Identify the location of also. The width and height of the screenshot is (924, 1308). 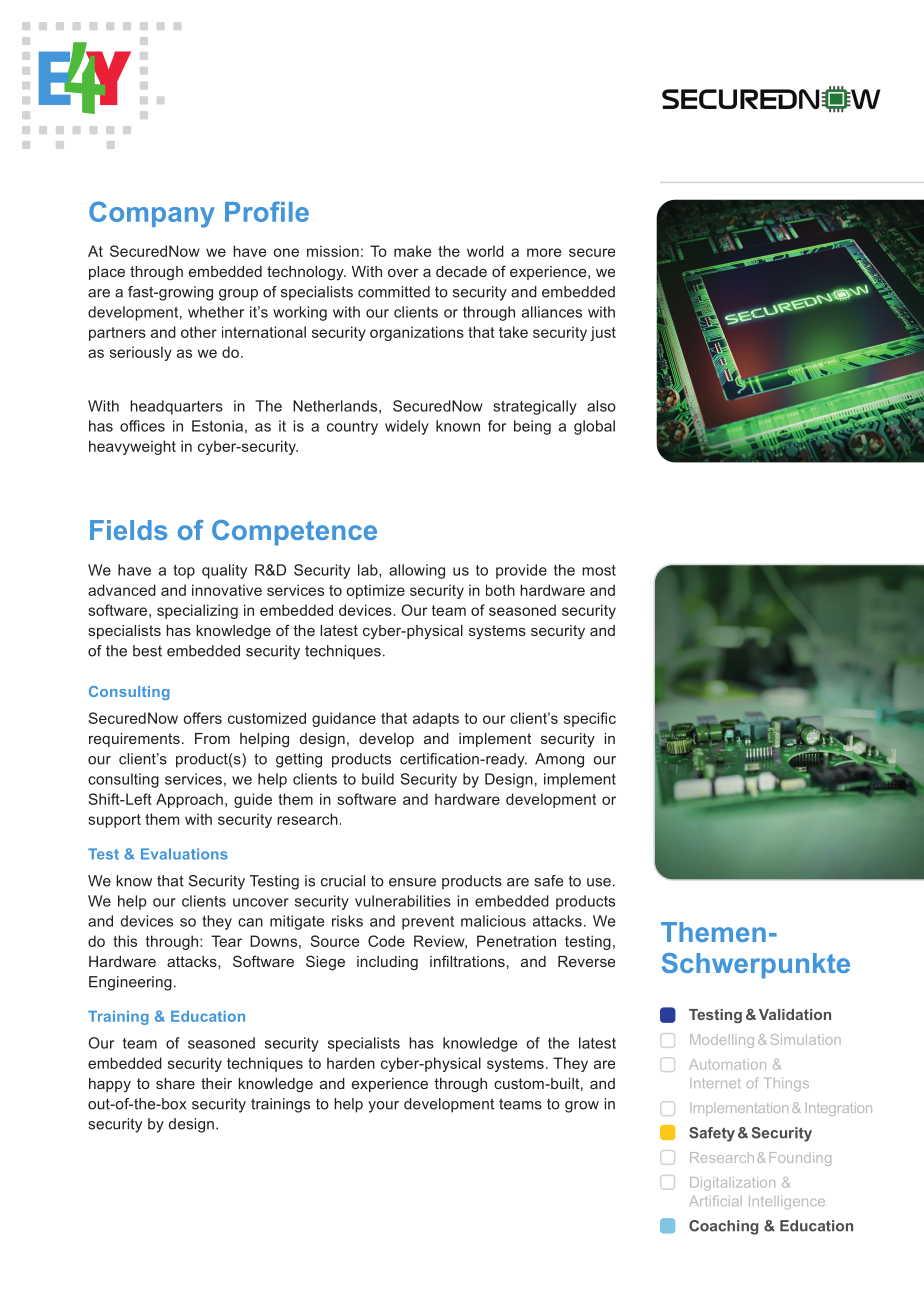
(601, 406).
